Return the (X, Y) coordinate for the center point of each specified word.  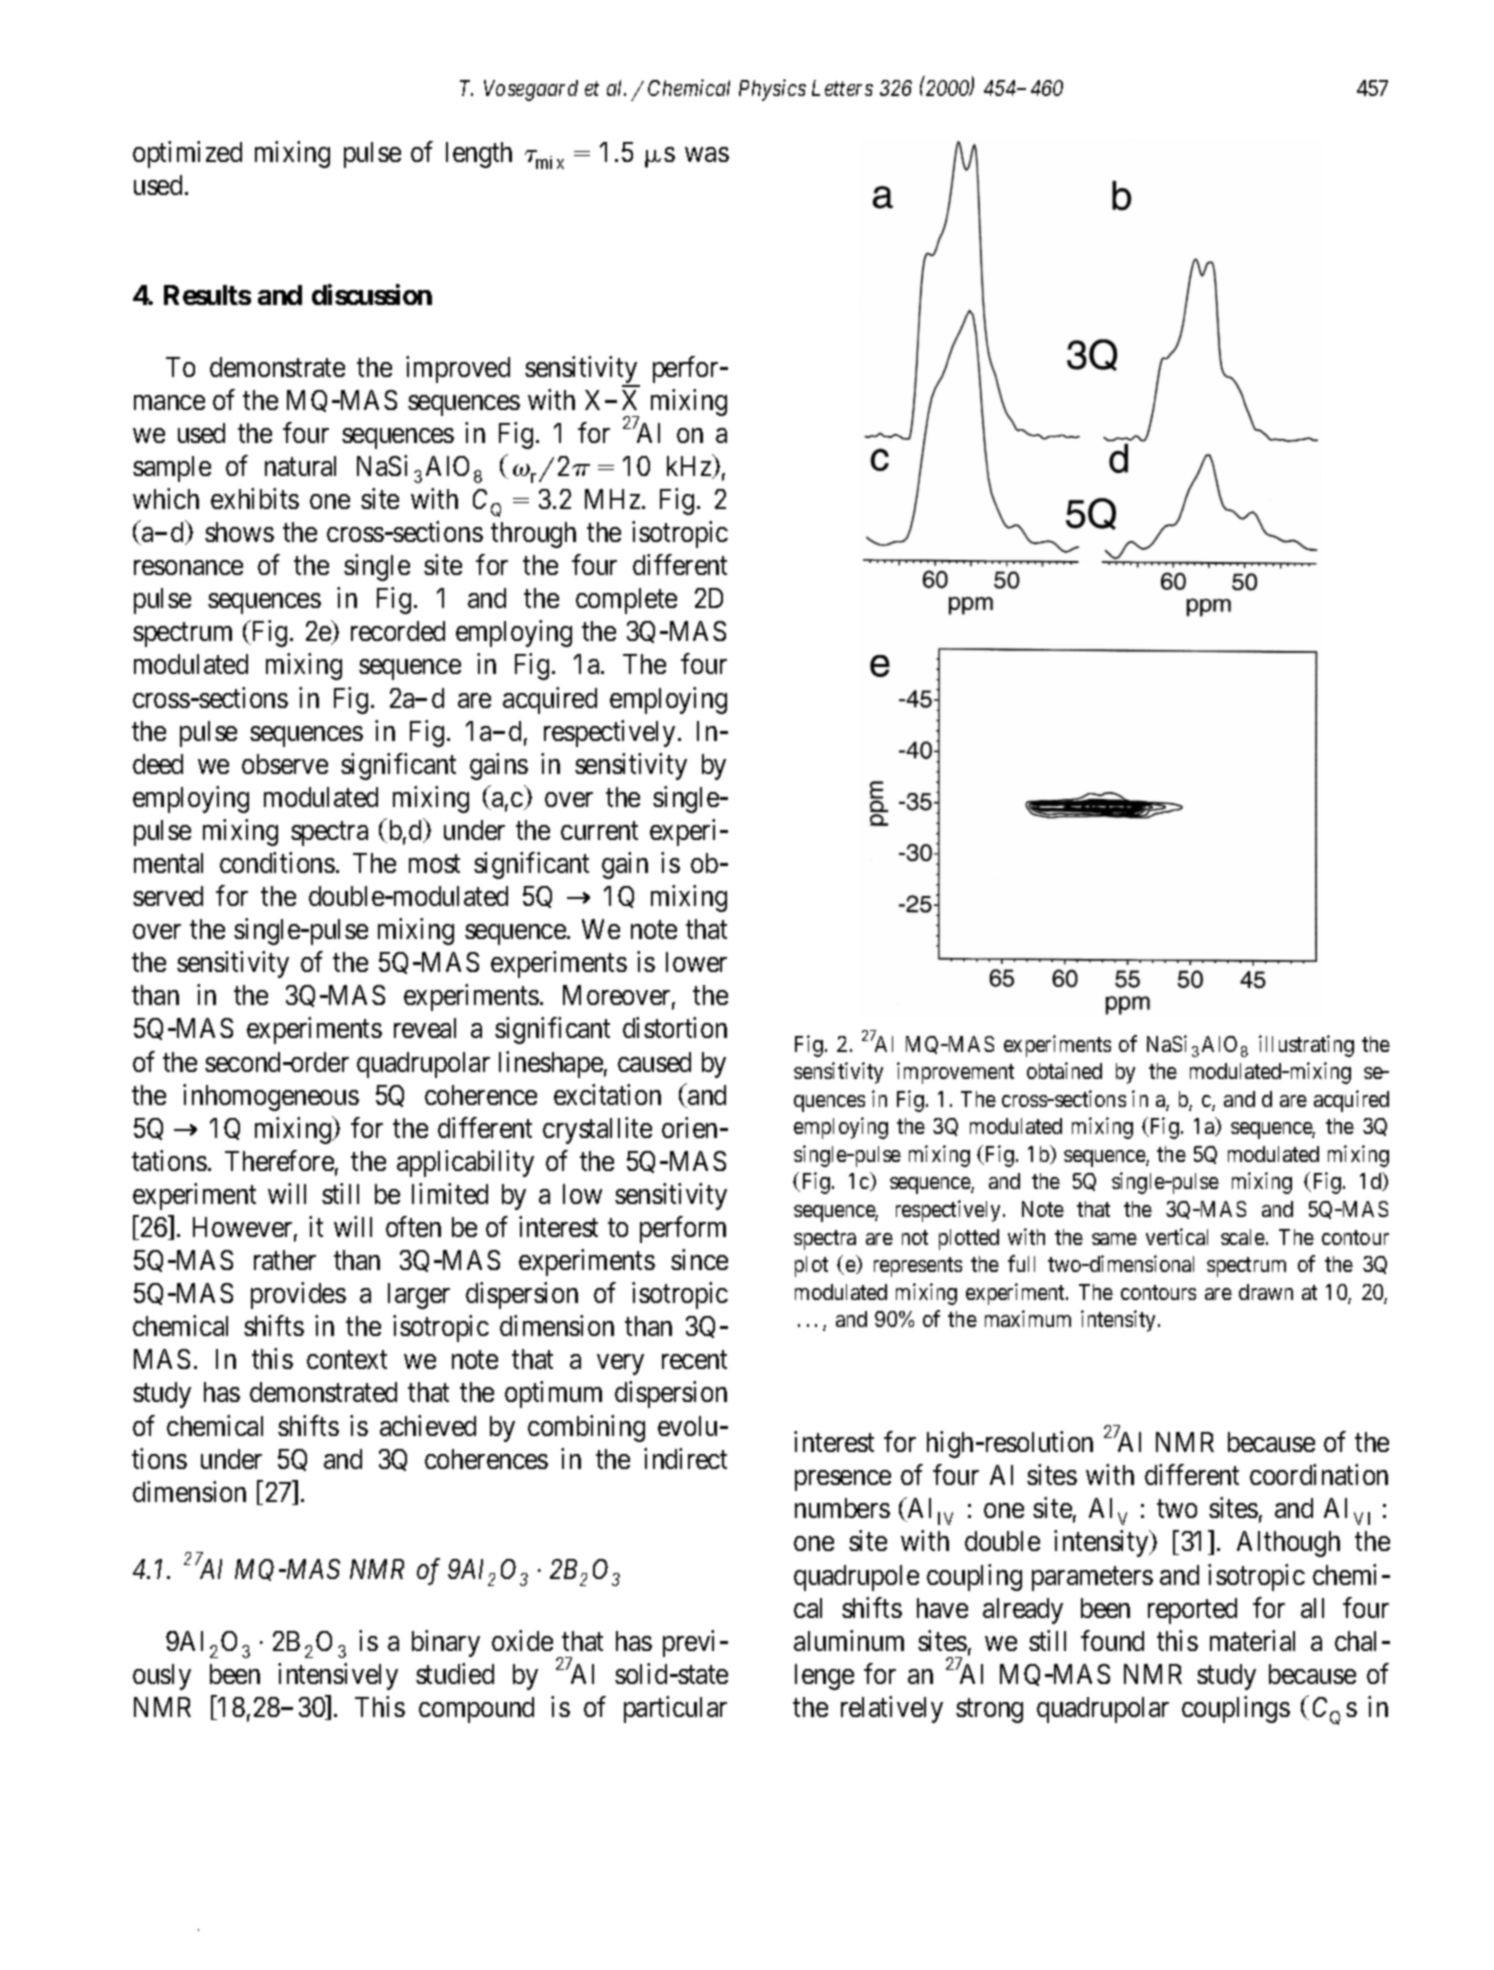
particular (675, 1709)
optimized (187, 154)
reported (1192, 1611)
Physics (772, 90)
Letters (842, 88)
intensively (338, 1676)
